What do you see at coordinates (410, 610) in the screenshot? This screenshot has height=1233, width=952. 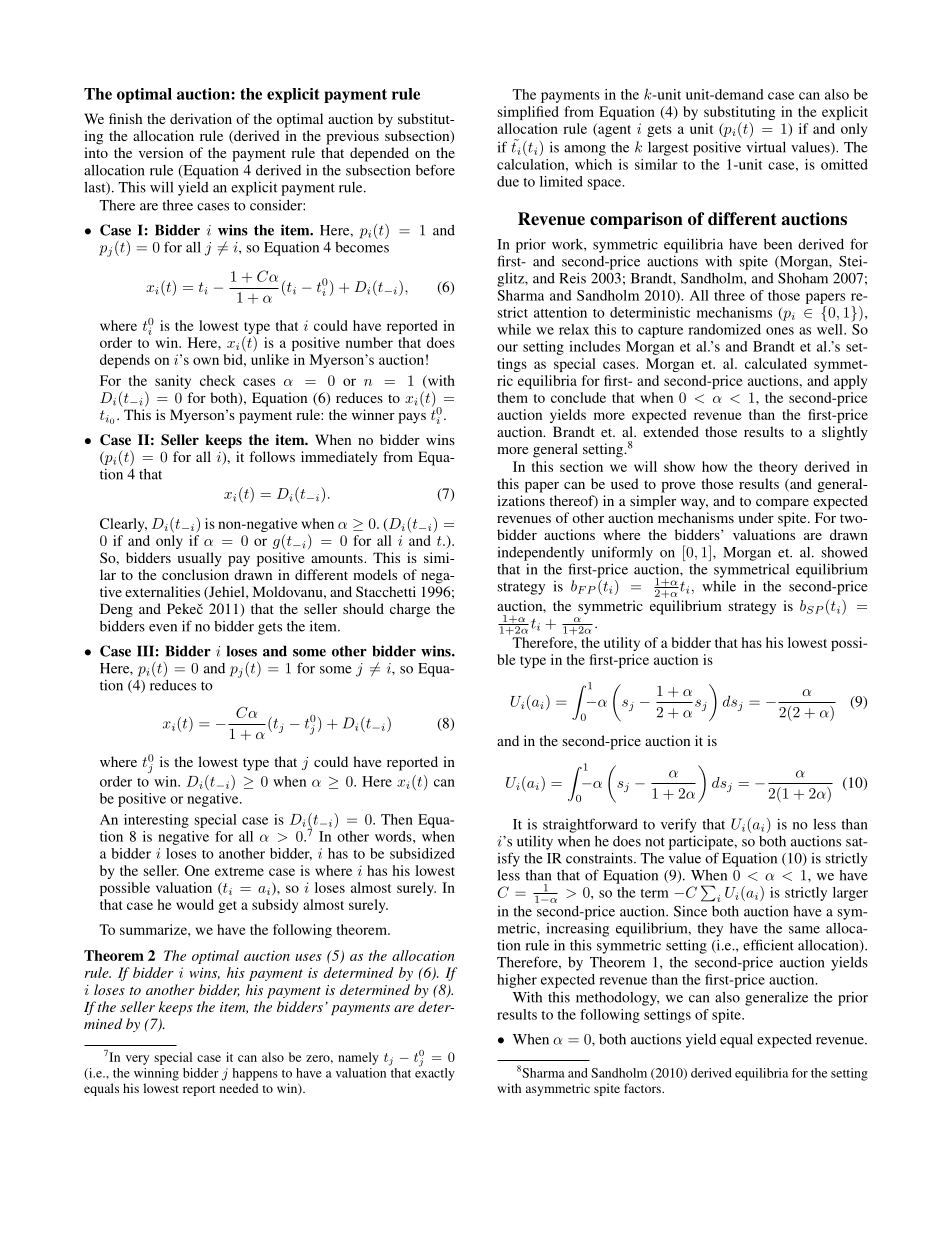 I see `charge` at bounding box center [410, 610].
